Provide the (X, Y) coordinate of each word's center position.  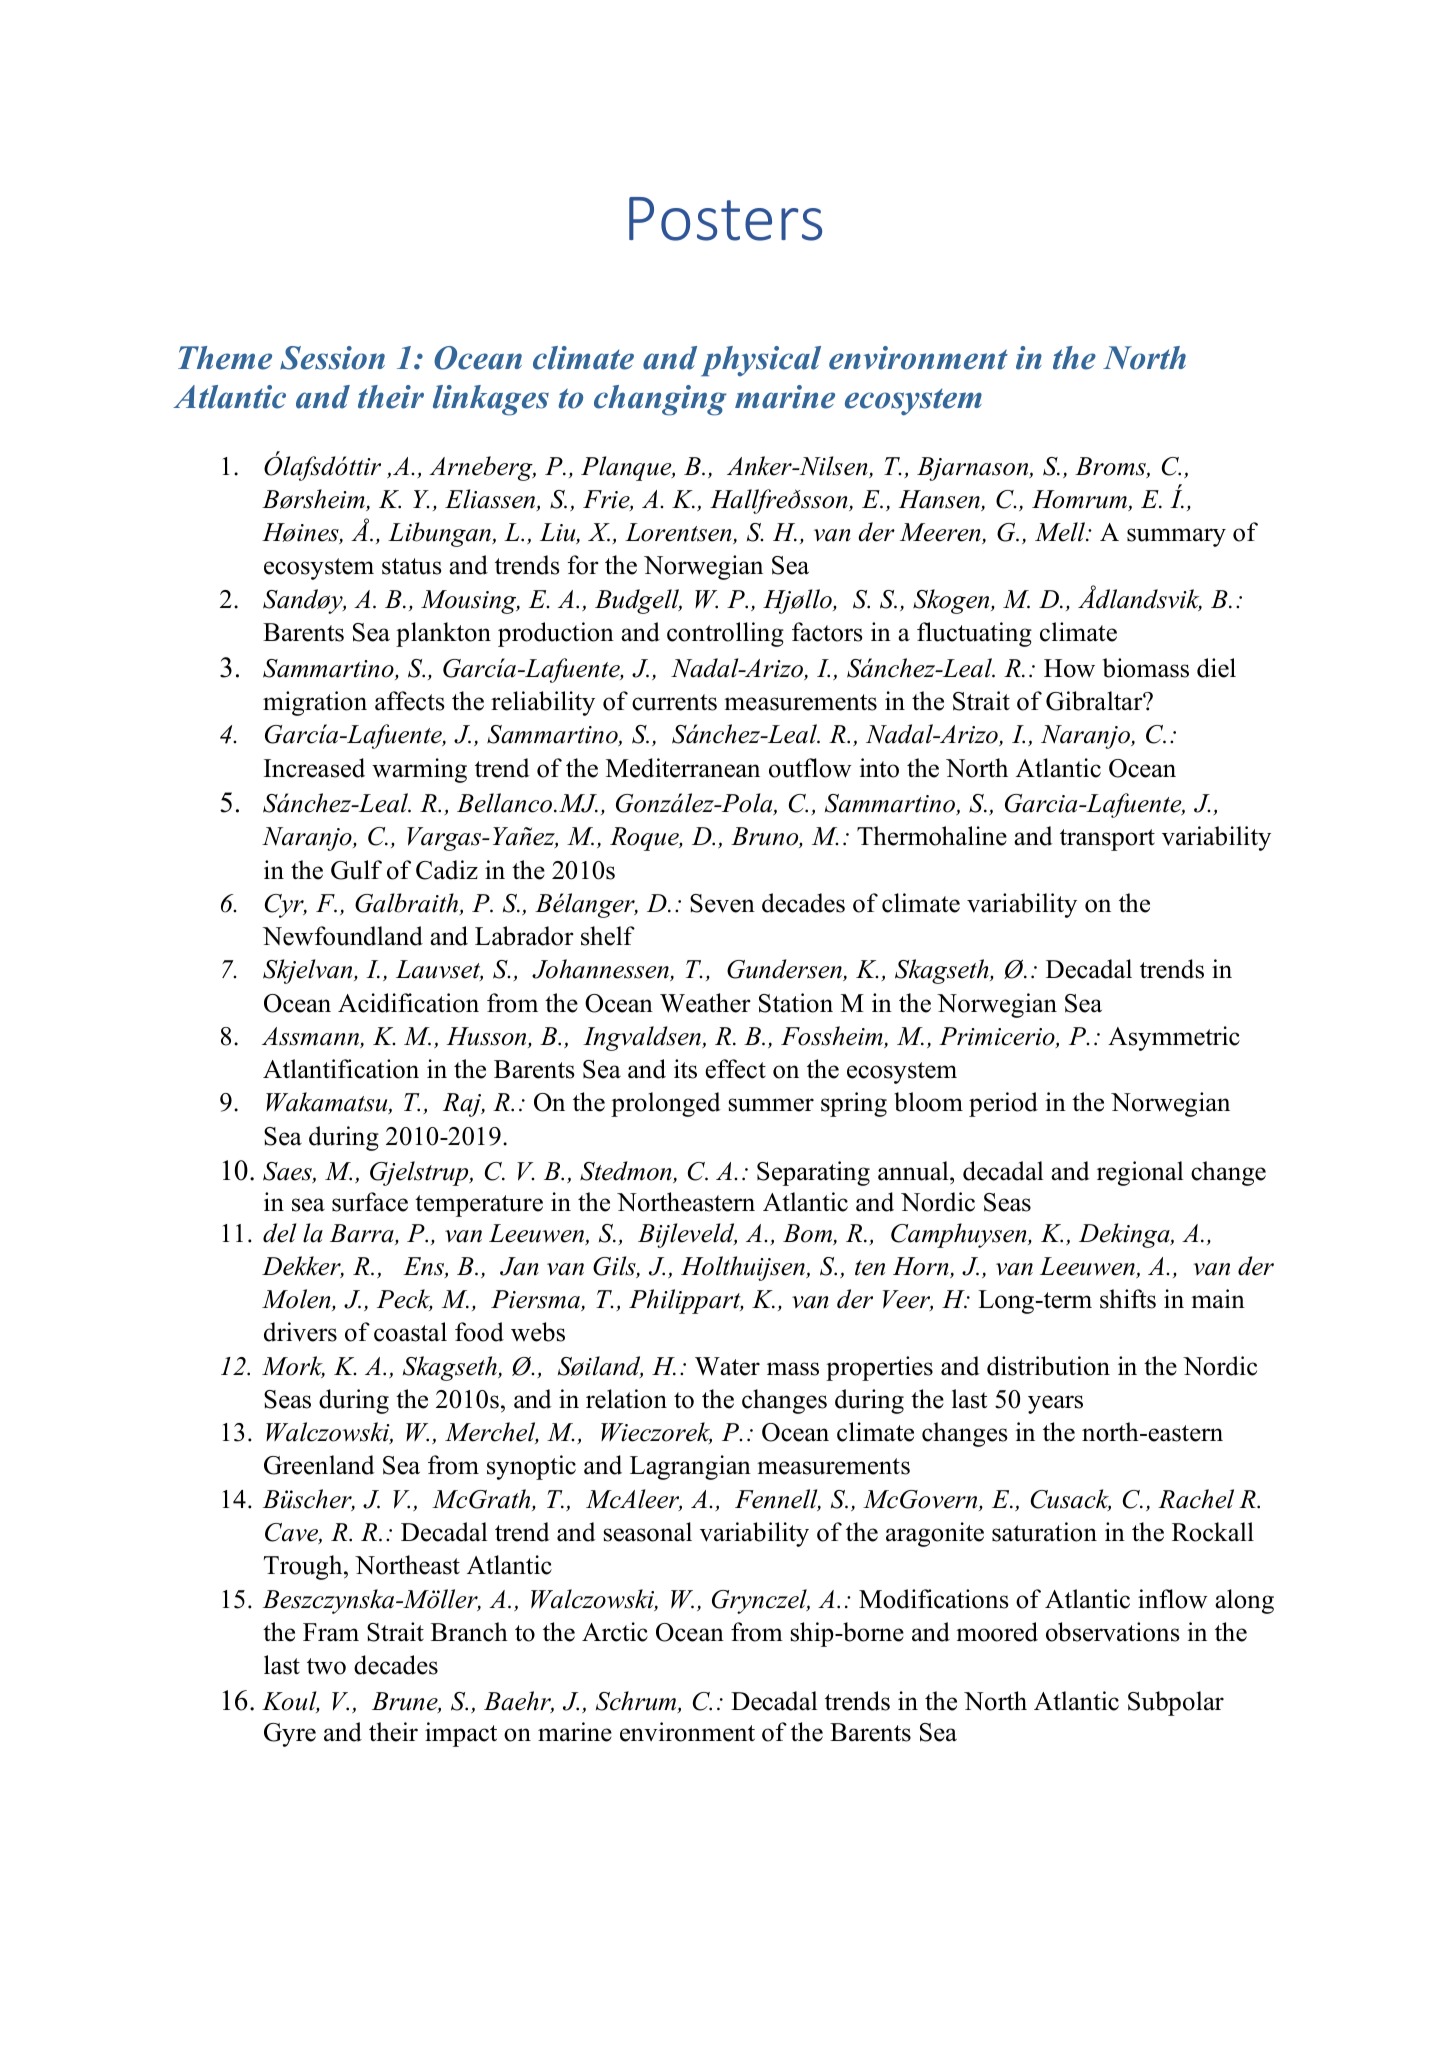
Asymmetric (1174, 1038)
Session (332, 358)
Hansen (940, 500)
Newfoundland (343, 936)
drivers (300, 1332)
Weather (705, 1003)
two (326, 1666)
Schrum (637, 1702)
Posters (725, 219)
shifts (1128, 1299)
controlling (725, 634)
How (1069, 668)
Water (727, 1366)
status (412, 566)
